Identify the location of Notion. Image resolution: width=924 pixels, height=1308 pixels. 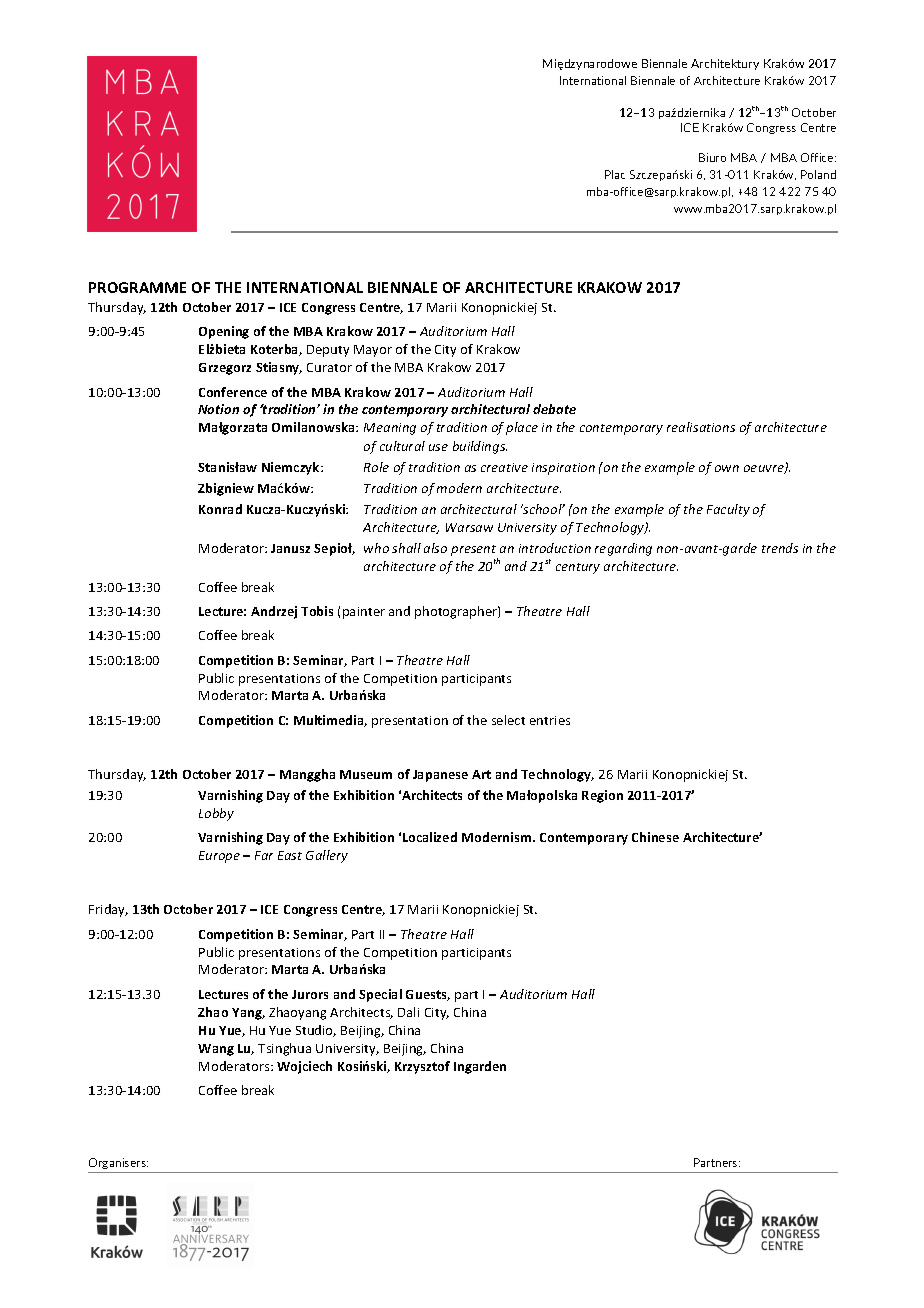
(218, 409).
